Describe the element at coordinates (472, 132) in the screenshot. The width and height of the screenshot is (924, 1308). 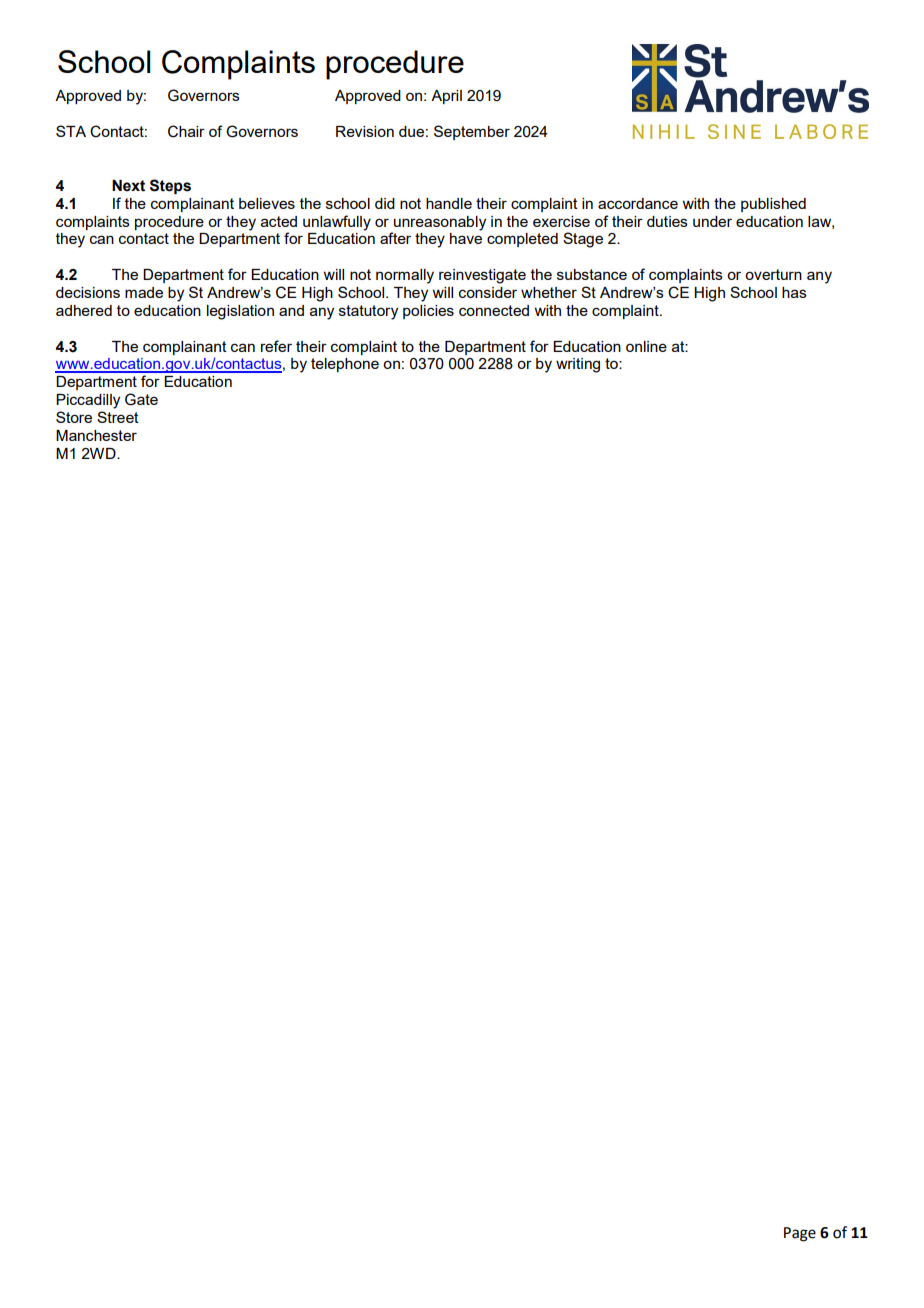
I see `September` at that location.
